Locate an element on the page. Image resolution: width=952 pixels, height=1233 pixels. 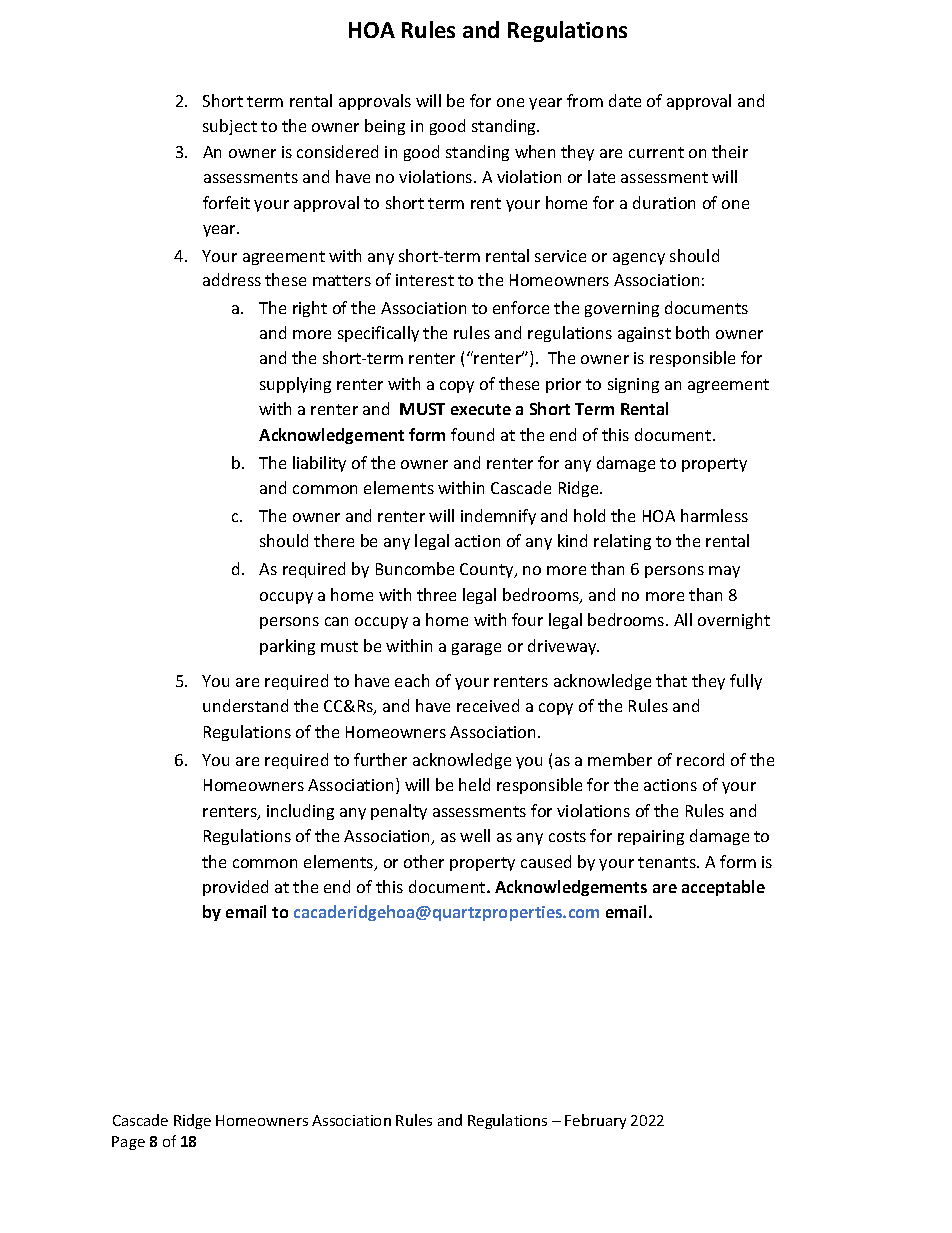
being is located at coordinates (385, 127).
